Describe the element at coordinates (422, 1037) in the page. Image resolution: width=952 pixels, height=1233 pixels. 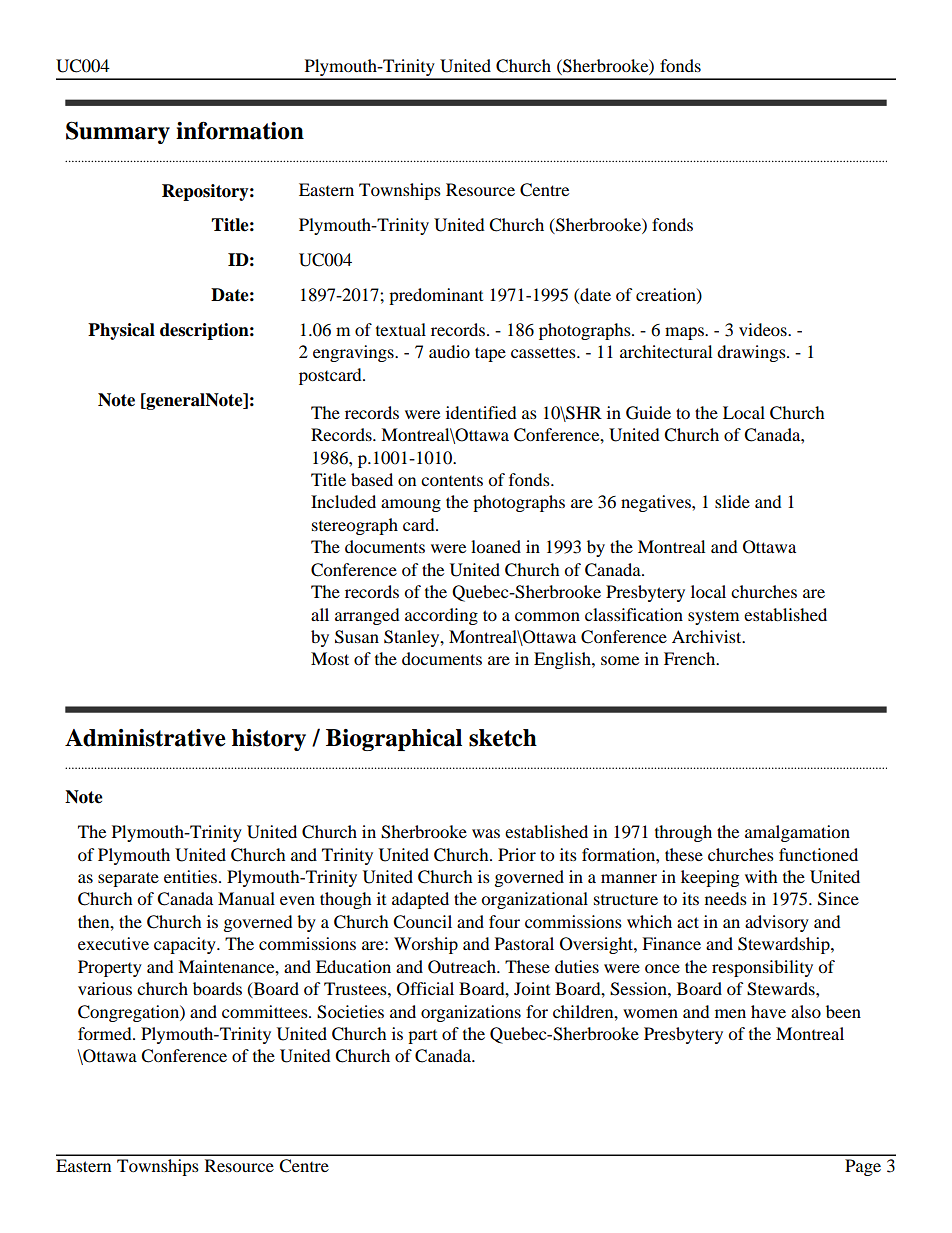
I see `part` at that location.
